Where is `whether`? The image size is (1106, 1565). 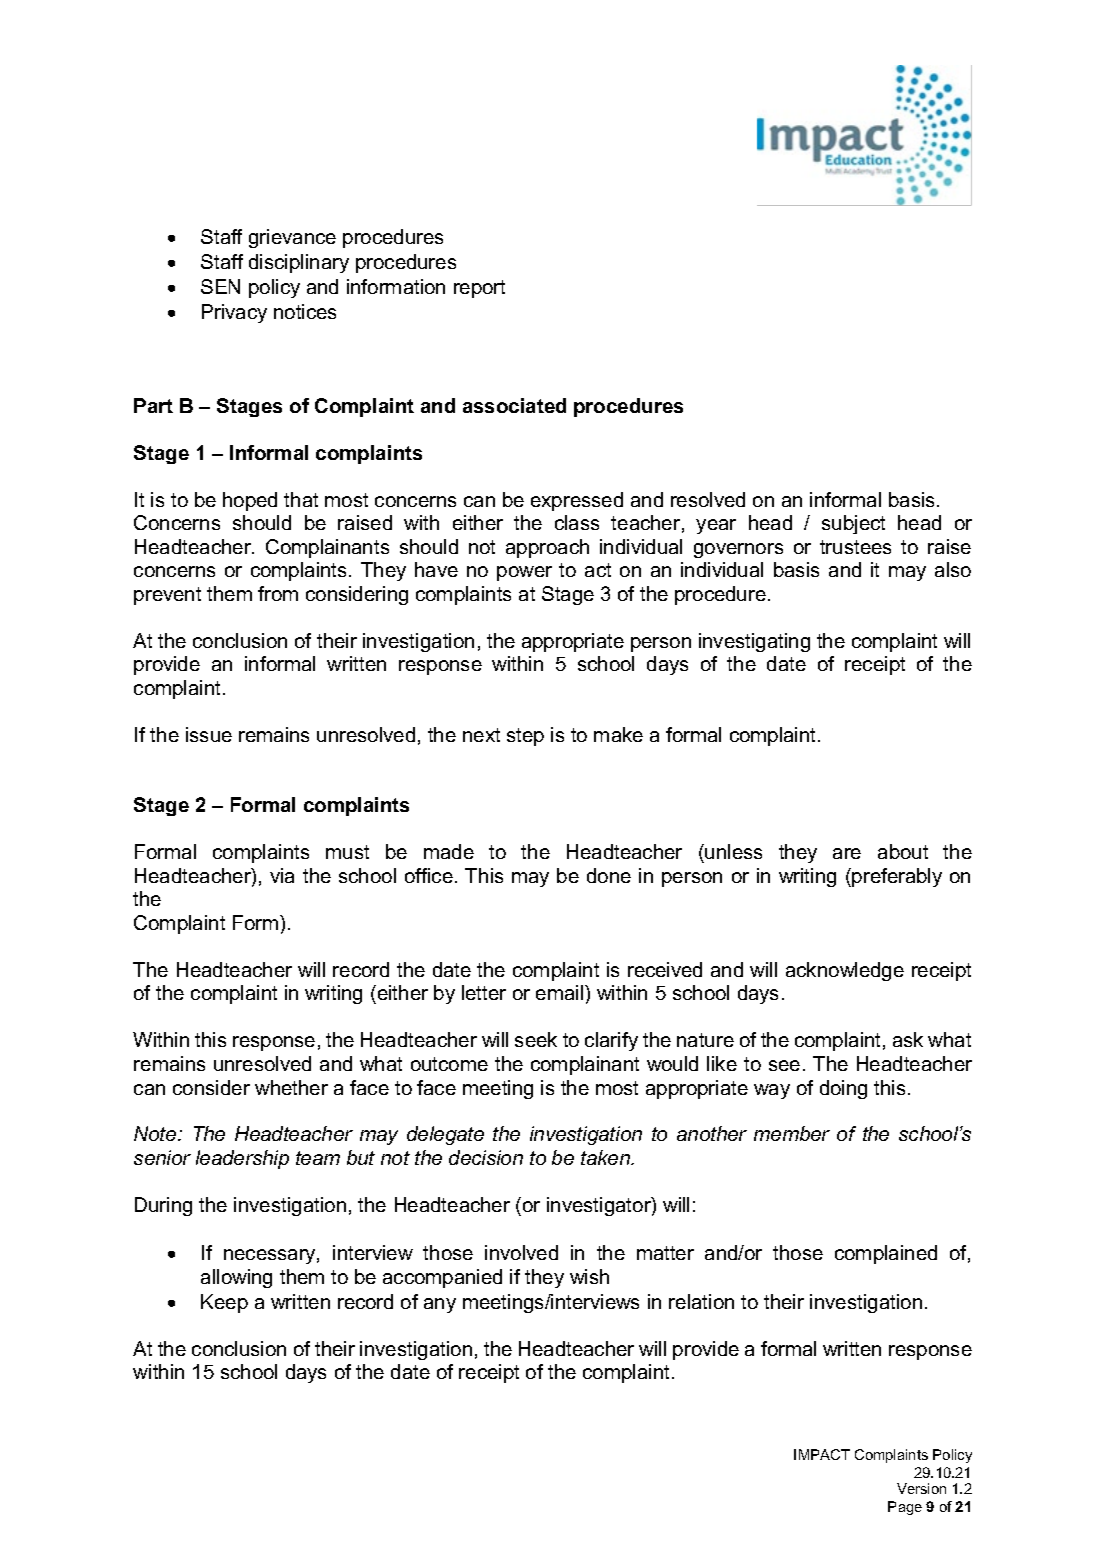
whether is located at coordinates (291, 1087).
